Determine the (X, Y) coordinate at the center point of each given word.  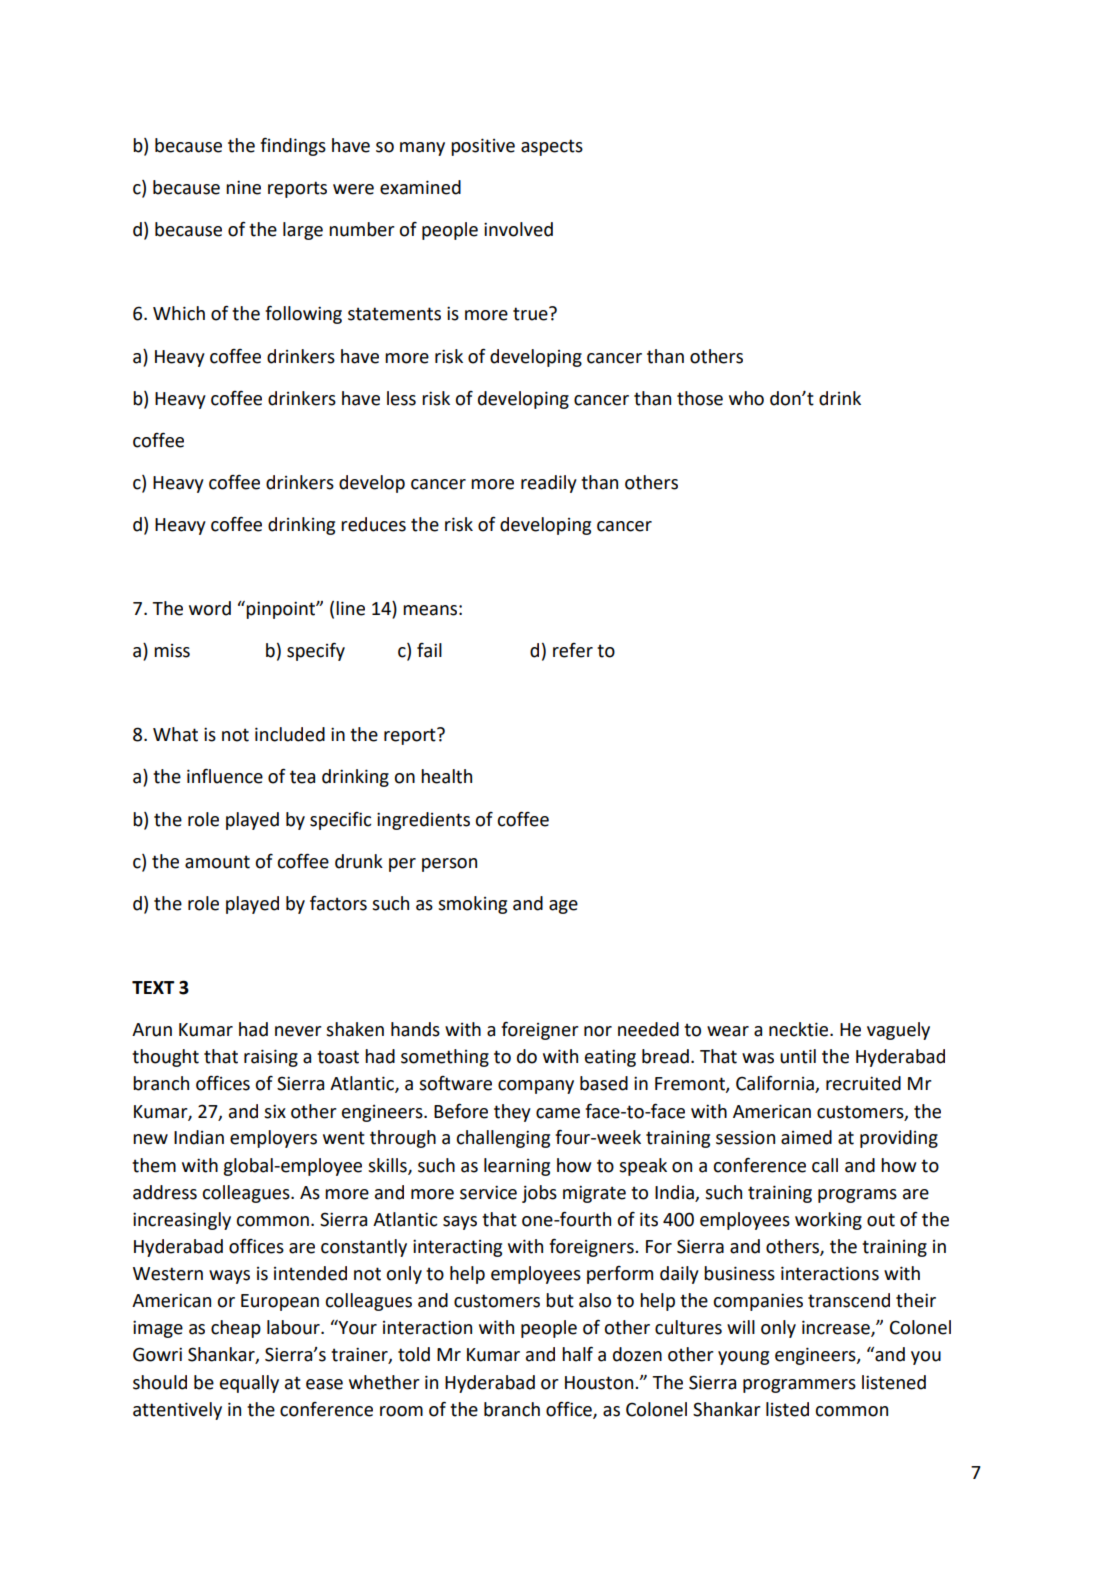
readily (549, 484)
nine (243, 187)
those (700, 398)
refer (573, 650)
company (536, 1087)
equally (249, 1384)
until (798, 1056)
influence (225, 776)
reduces (373, 524)
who (746, 398)
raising (271, 1058)
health (446, 776)
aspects (552, 147)
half (577, 1354)
